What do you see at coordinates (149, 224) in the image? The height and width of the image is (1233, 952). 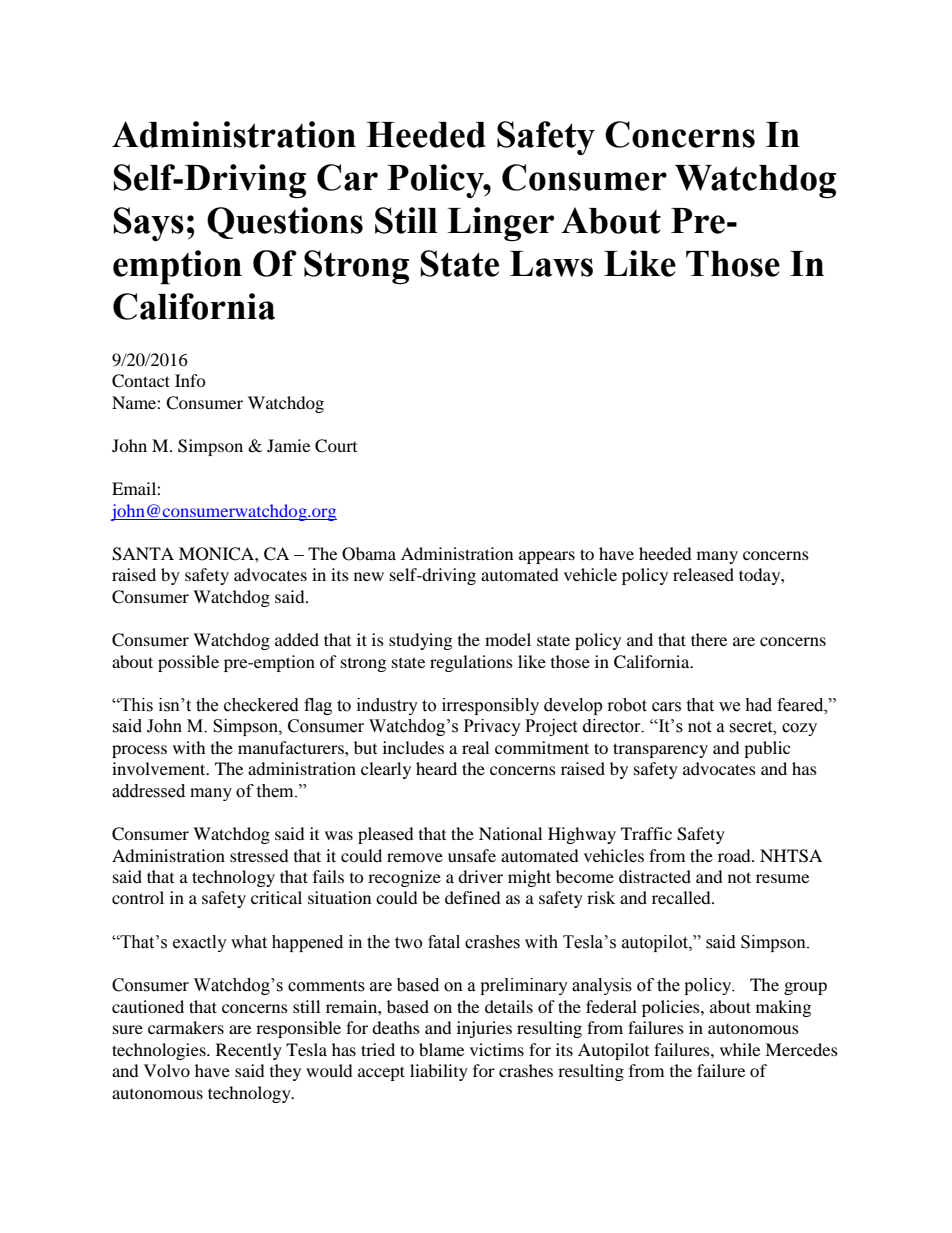 I see `Says` at bounding box center [149, 224].
